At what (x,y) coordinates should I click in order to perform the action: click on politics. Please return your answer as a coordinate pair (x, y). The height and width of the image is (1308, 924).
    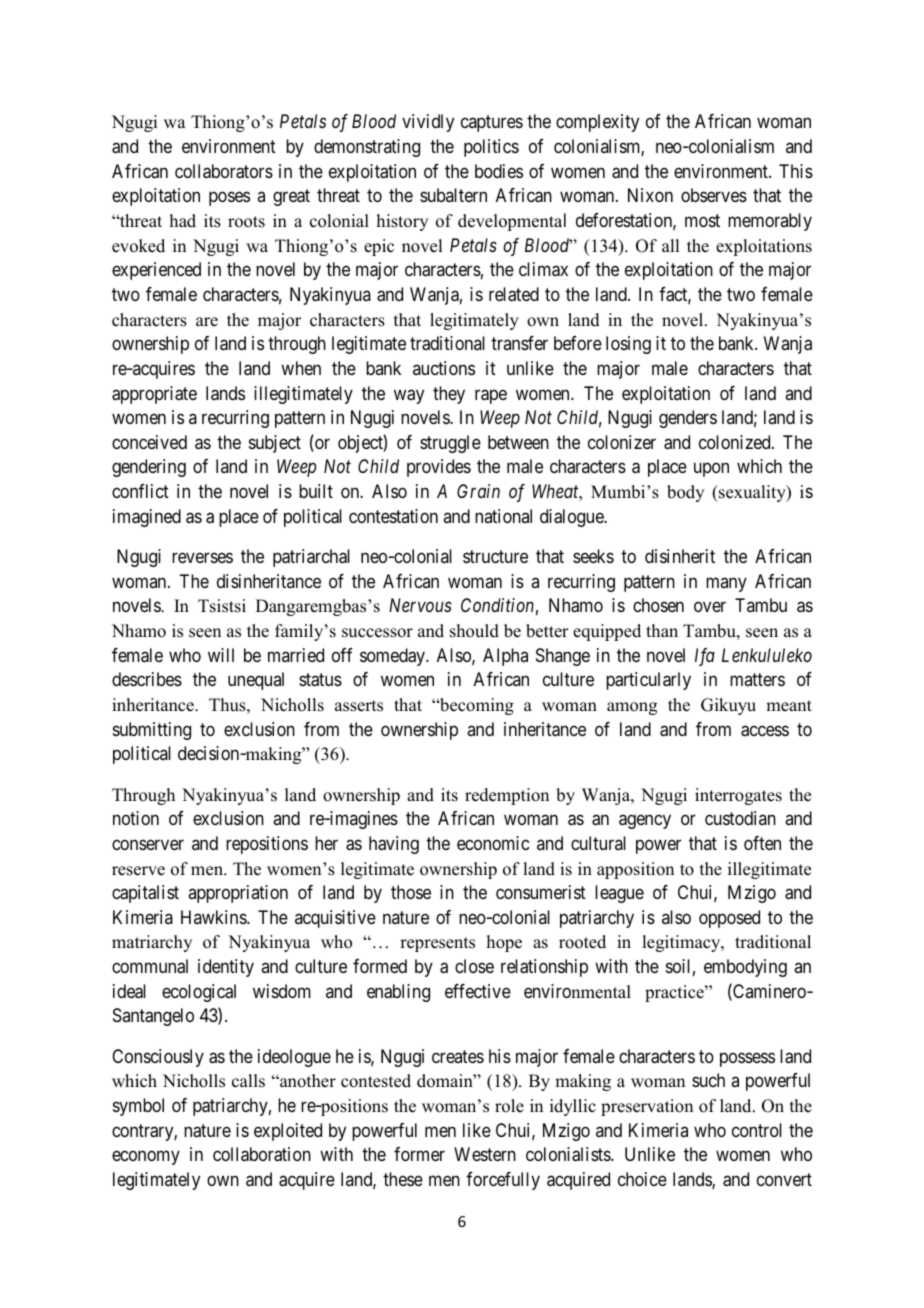
    Looking at the image, I should click on (491, 148).
